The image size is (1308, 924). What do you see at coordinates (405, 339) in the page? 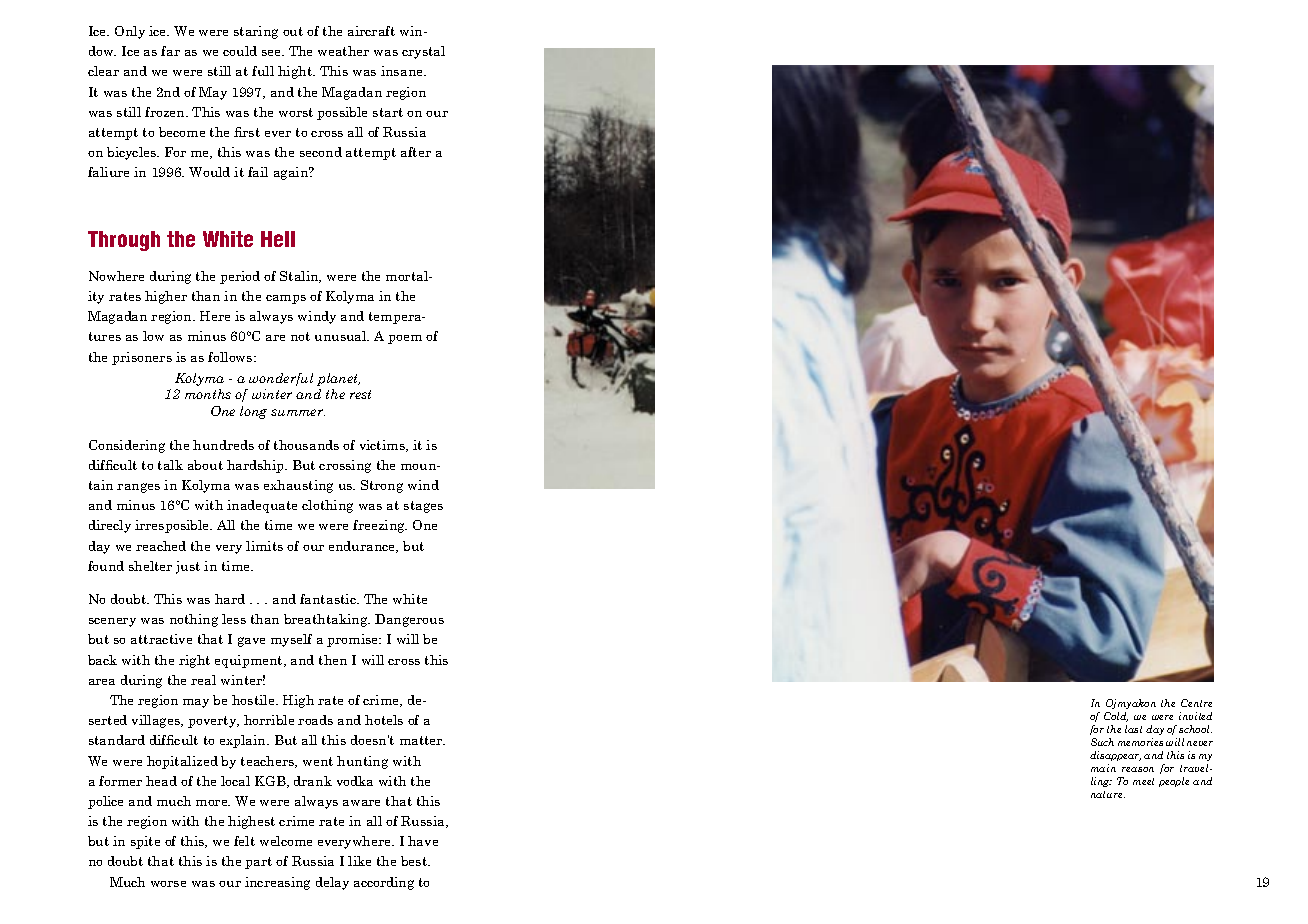
I see `poem` at bounding box center [405, 339].
